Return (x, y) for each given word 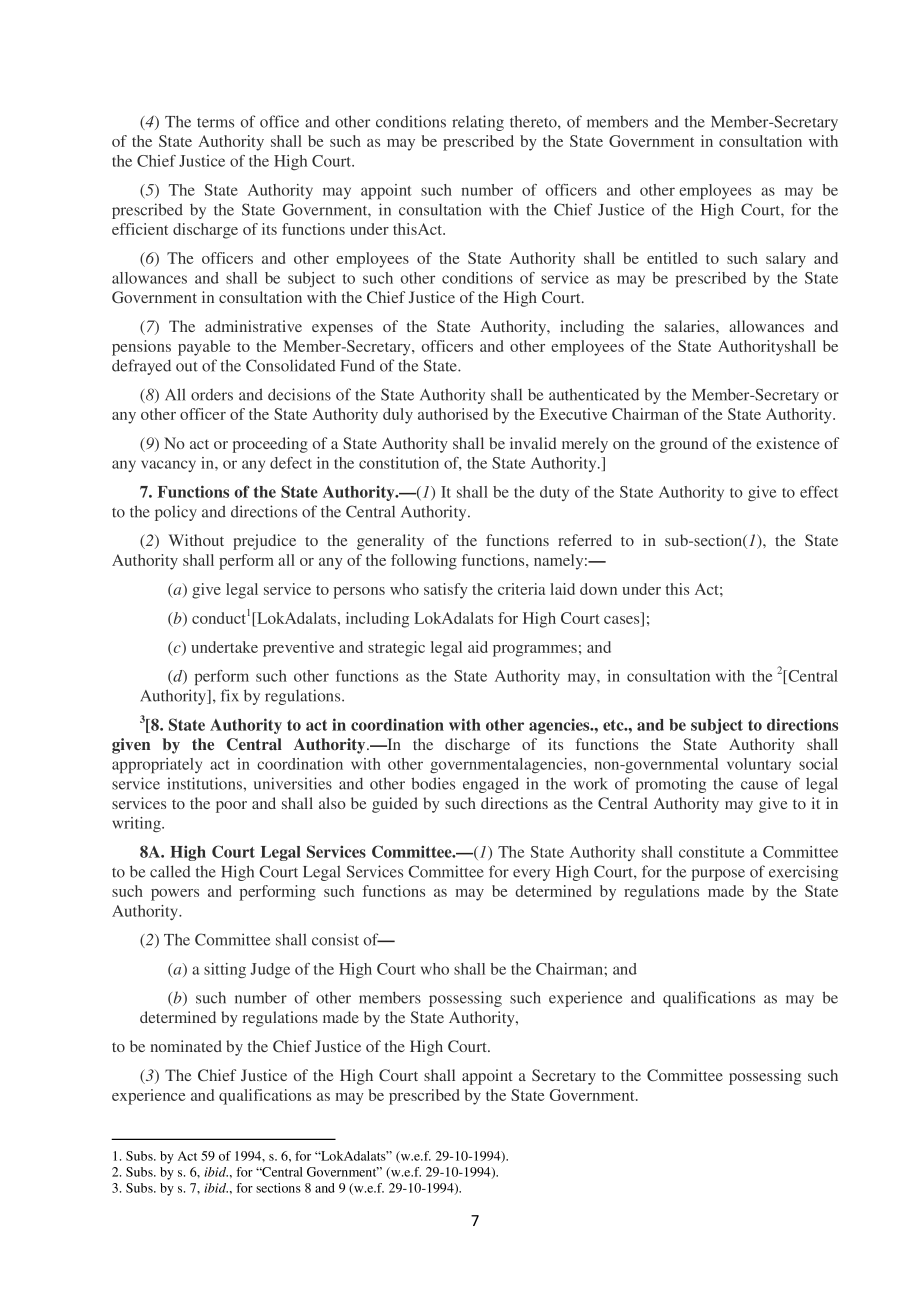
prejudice (264, 542)
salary (786, 260)
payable (204, 348)
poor (231, 807)
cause (759, 785)
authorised (453, 414)
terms (215, 123)
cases (623, 621)
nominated (186, 1046)
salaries (691, 326)
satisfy (446, 591)
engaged (491, 785)
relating (478, 123)
